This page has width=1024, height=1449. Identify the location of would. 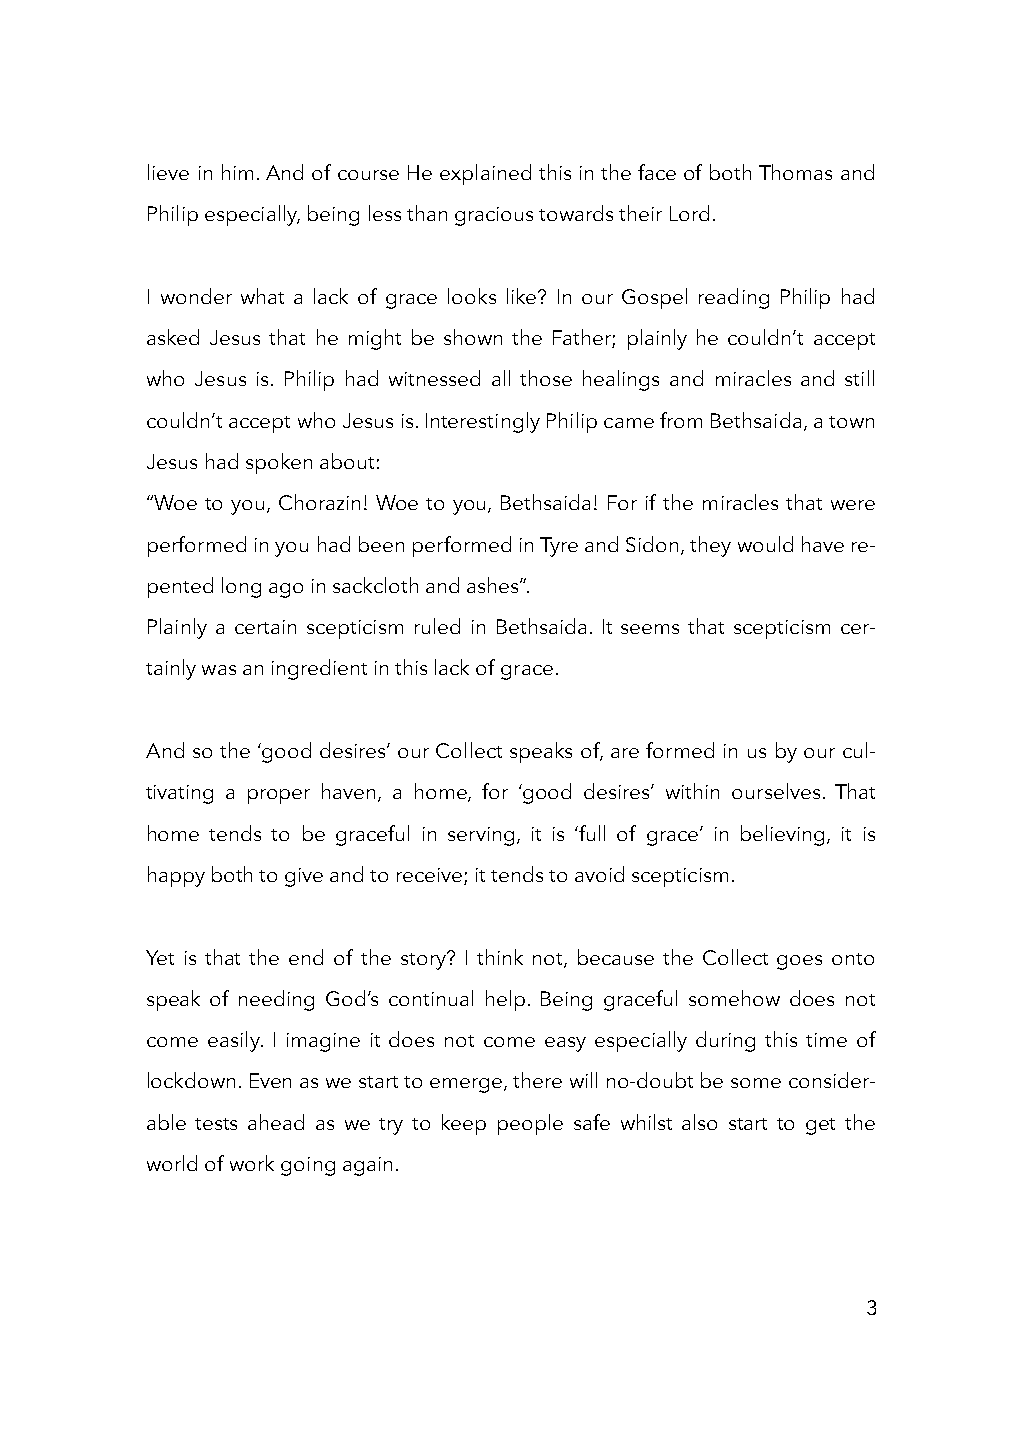
(765, 544).
